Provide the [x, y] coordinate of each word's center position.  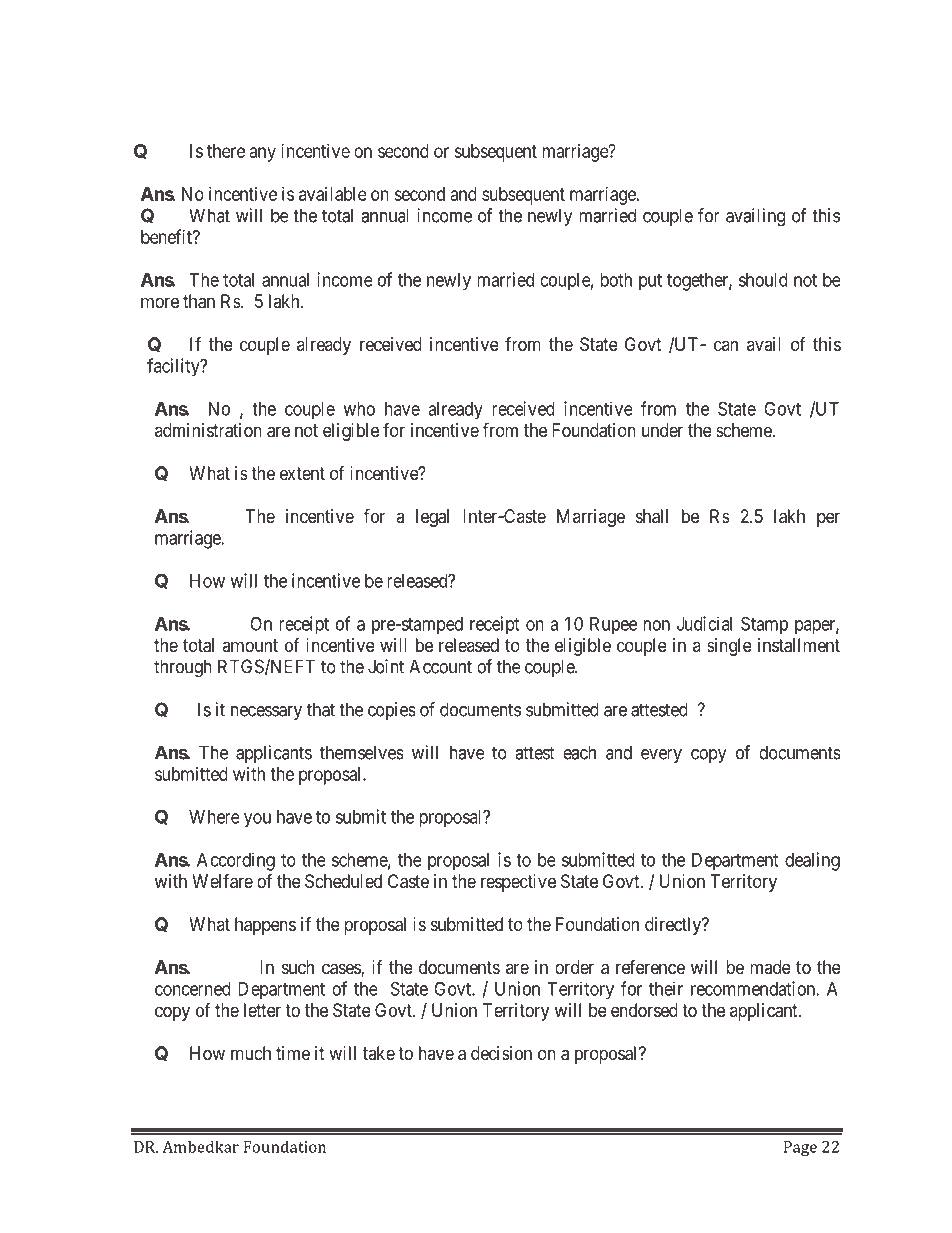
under [662, 430]
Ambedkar [200, 1146]
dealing [812, 861]
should [763, 280]
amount [250, 645]
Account [440, 666]
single [729, 647]
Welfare [222, 881]
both [616, 280]
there [226, 151]
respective [518, 883]
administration [208, 430]
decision [501, 1053]
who [359, 409]
